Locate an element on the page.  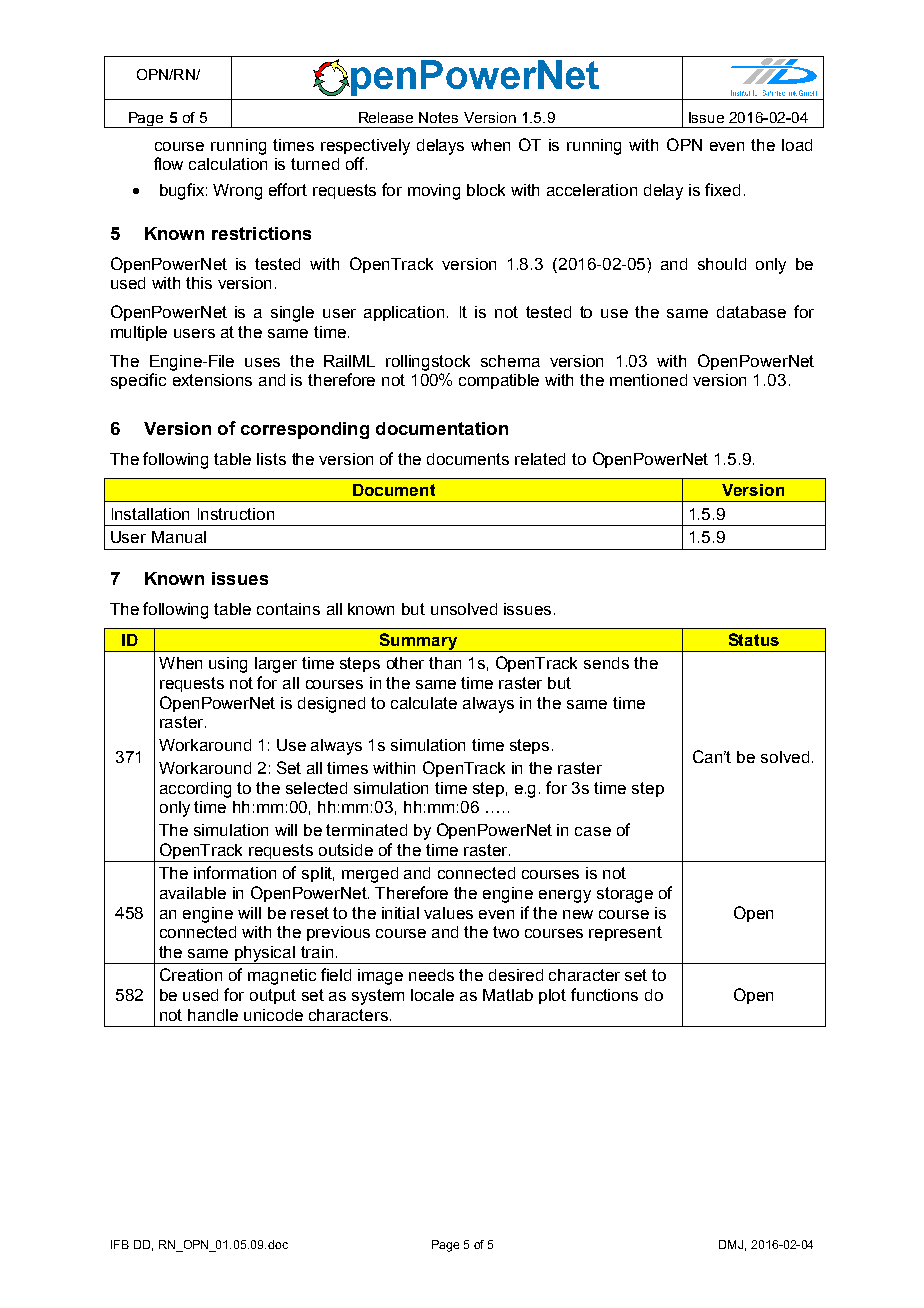
Creation is located at coordinates (191, 974).
